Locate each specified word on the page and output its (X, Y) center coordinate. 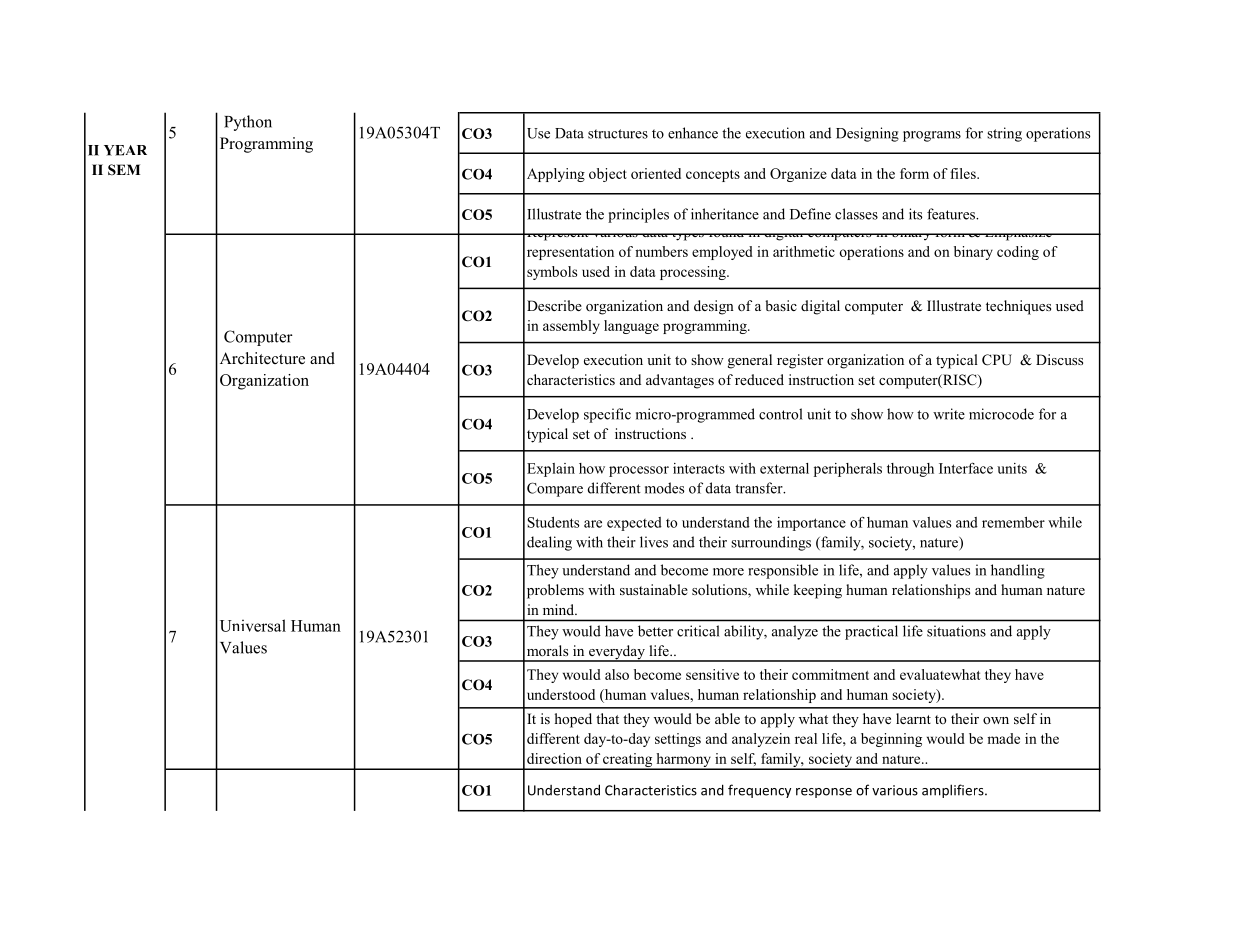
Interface (966, 468)
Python (248, 123)
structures (618, 134)
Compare (555, 489)
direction (554, 758)
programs (932, 136)
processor (639, 471)
